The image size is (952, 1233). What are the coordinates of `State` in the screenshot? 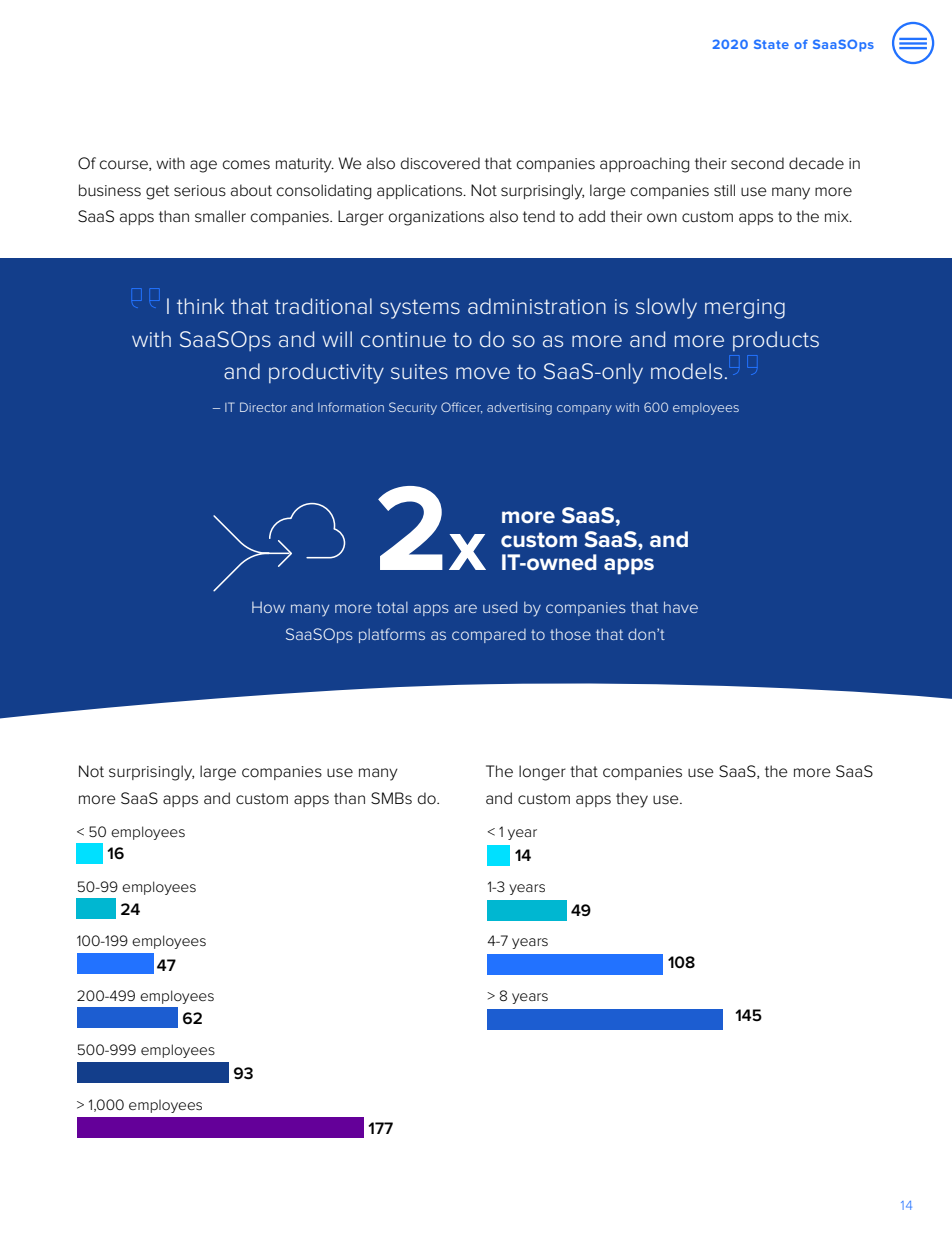 It's located at (771, 44).
